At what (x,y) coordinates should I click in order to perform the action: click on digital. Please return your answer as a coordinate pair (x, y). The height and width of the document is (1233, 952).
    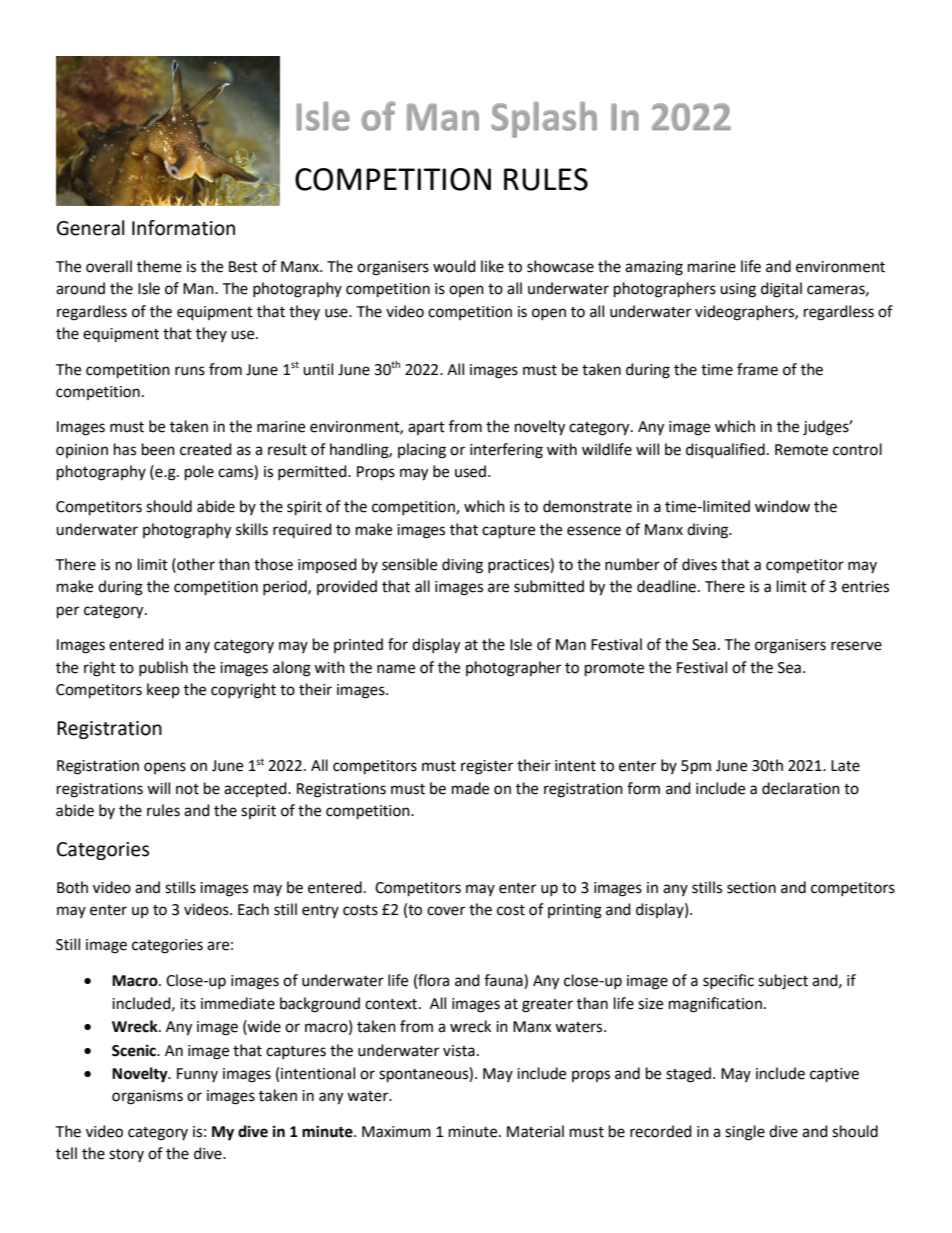
    Looking at the image, I should click on (781, 290).
